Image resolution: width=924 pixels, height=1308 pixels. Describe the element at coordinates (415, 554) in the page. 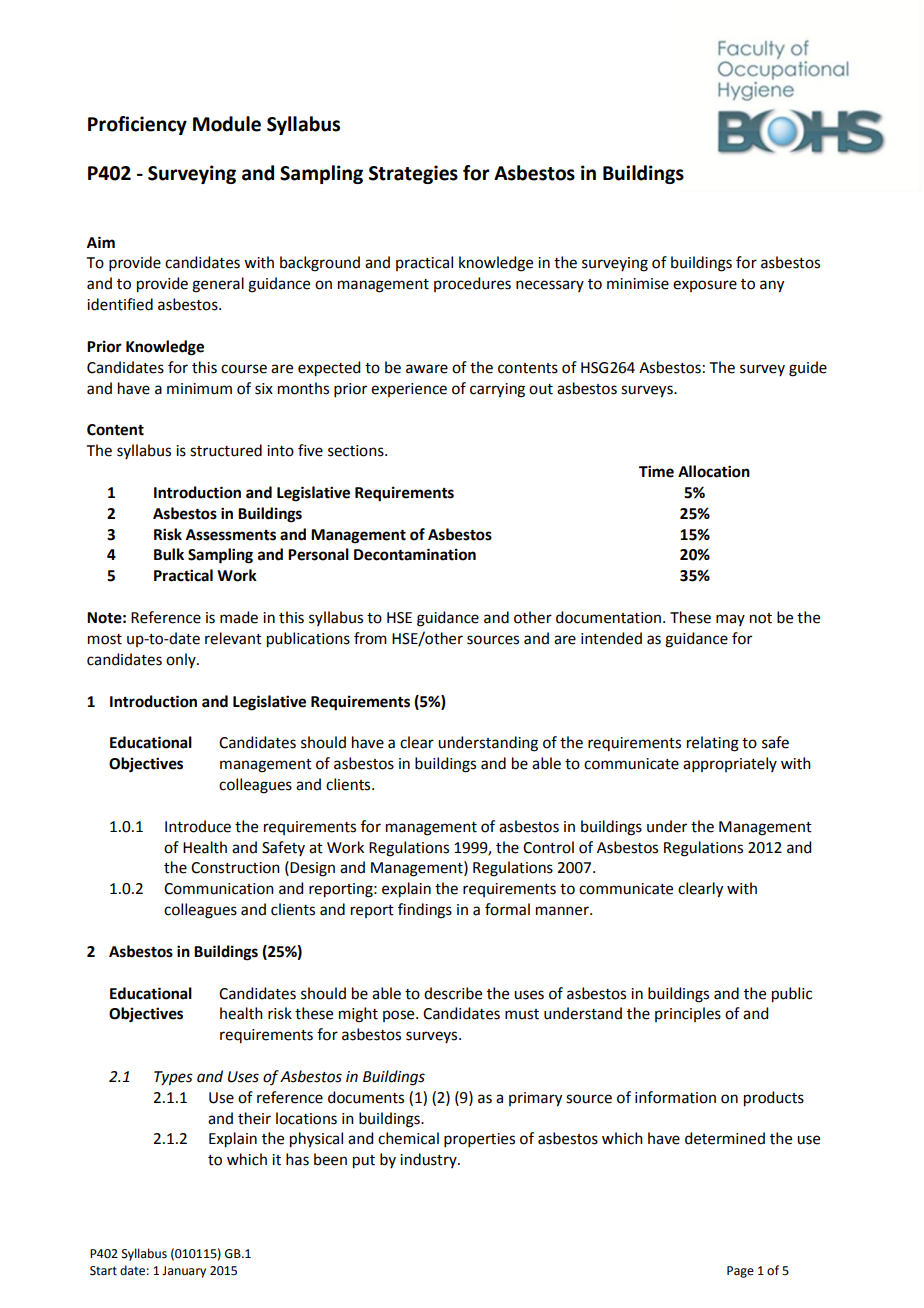

I see `Decontamination` at that location.
